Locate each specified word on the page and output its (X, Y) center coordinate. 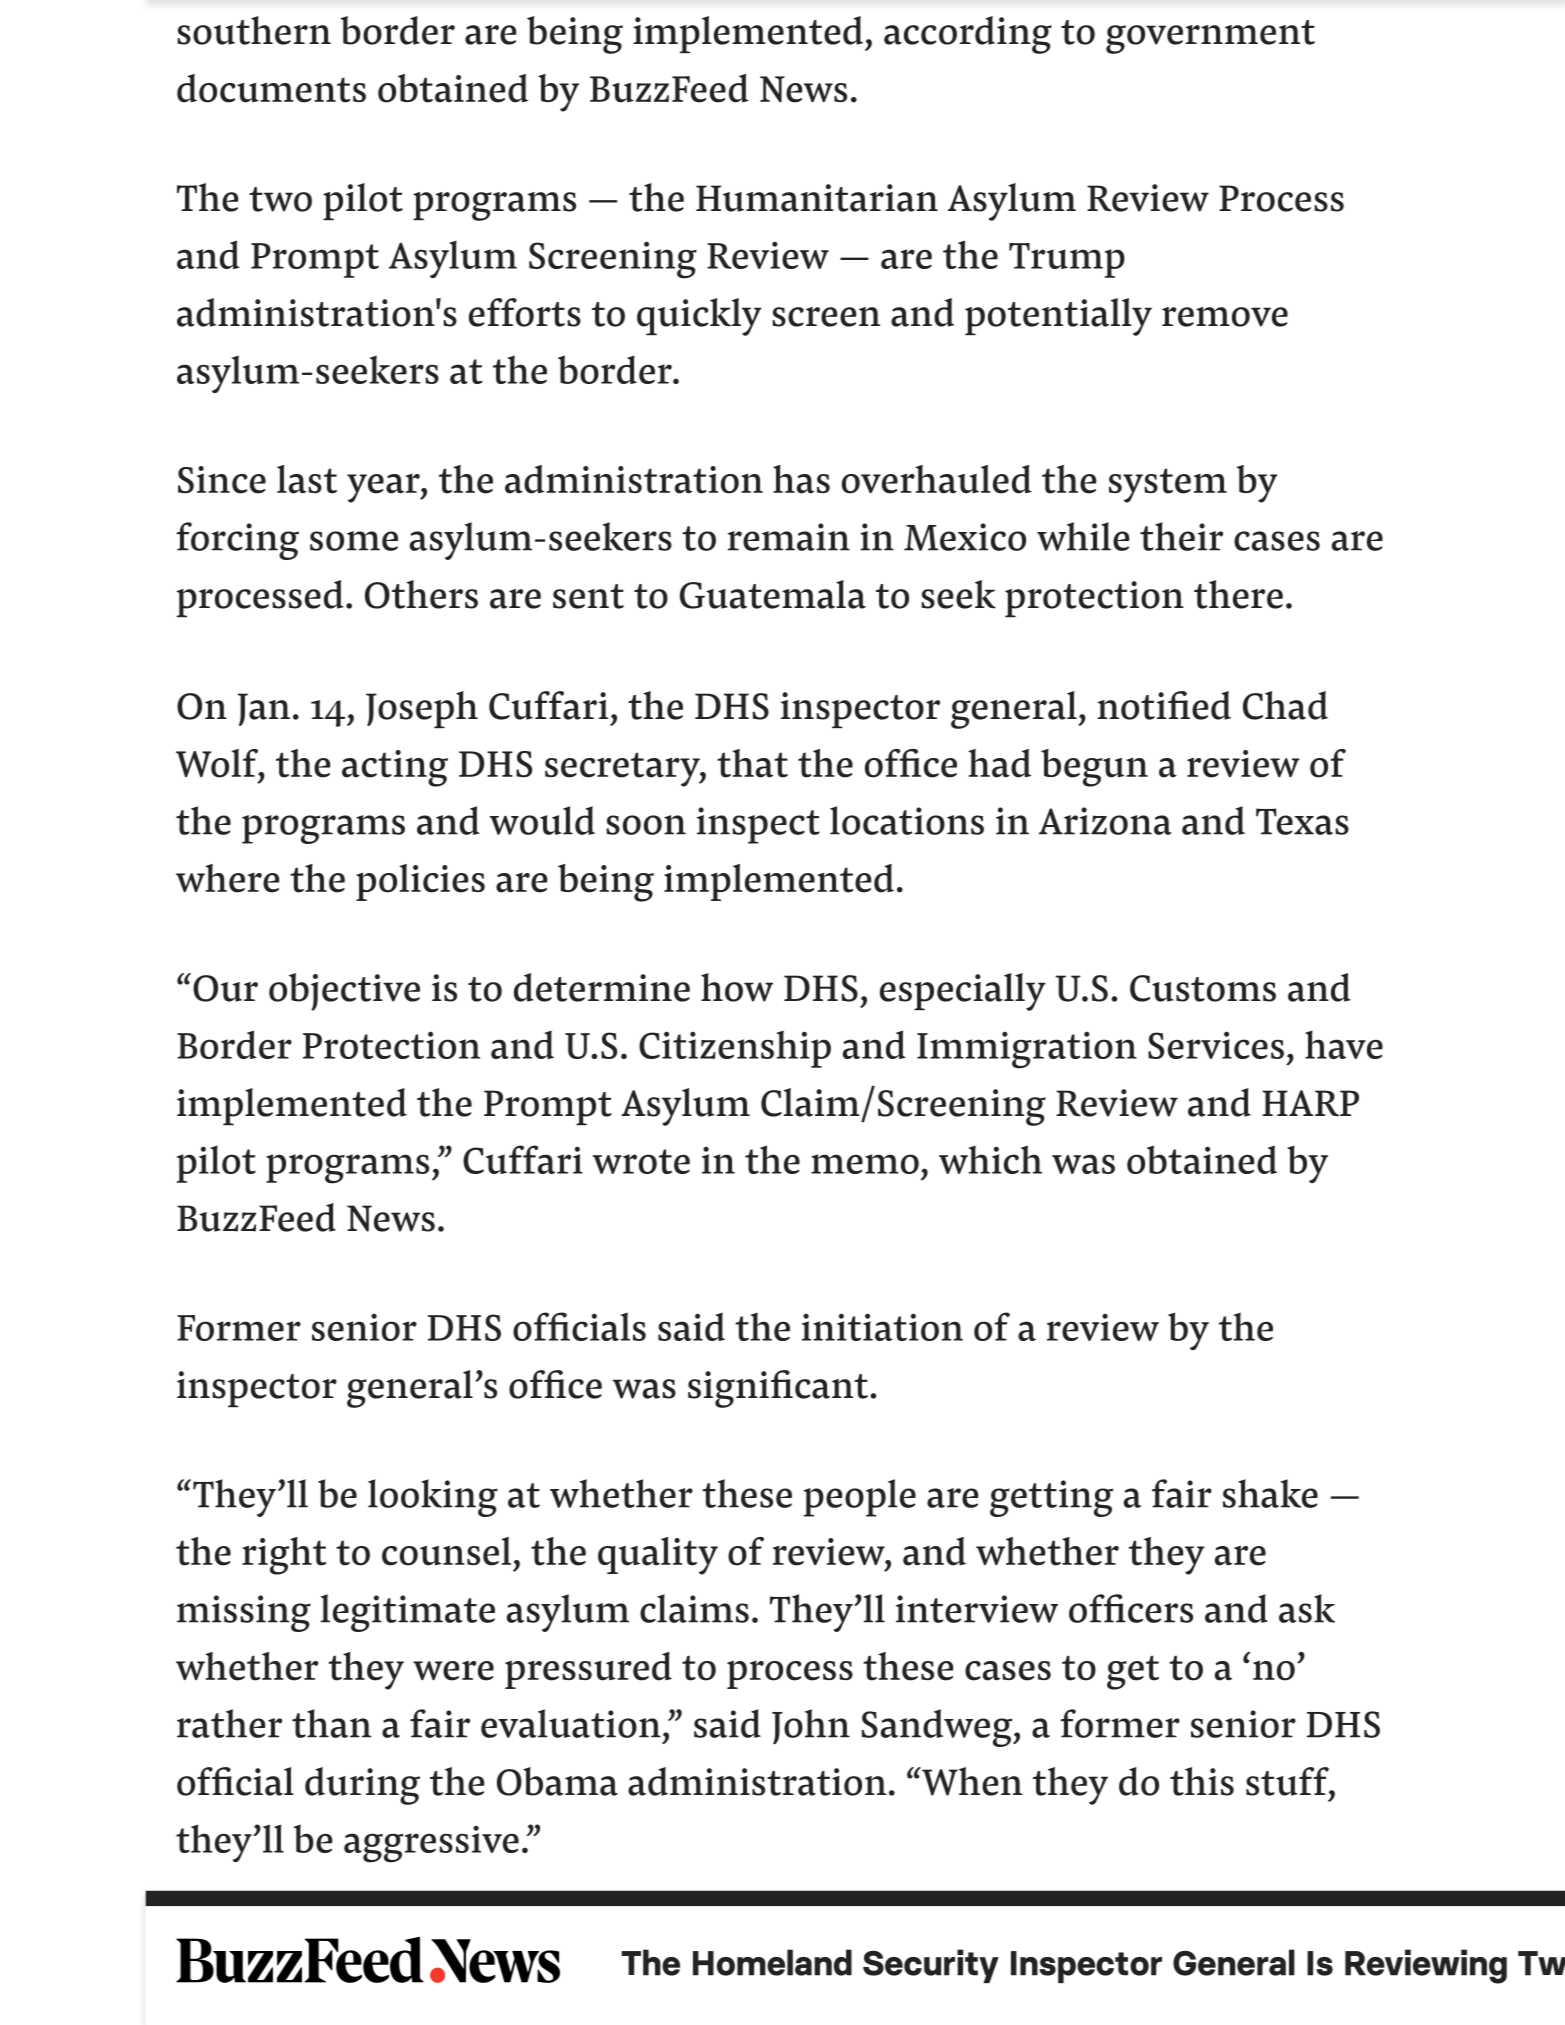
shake (1270, 1493)
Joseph (422, 709)
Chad (1285, 705)
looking (433, 1498)
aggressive (431, 1844)
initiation (882, 1327)
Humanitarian (817, 198)
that (752, 763)
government (1210, 37)
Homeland (772, 1962)
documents (271, 88)
